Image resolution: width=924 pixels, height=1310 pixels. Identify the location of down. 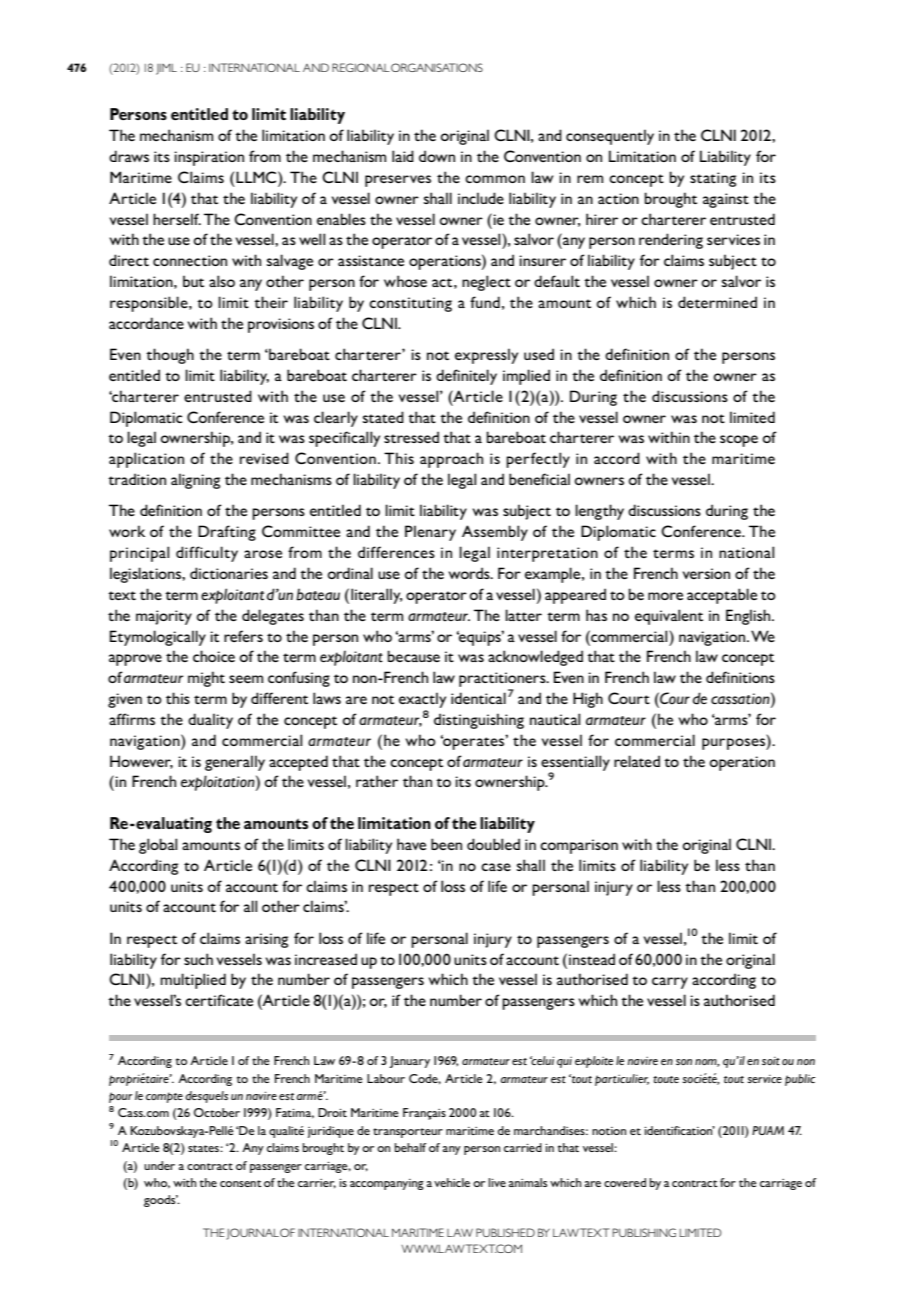
(437, 156).
